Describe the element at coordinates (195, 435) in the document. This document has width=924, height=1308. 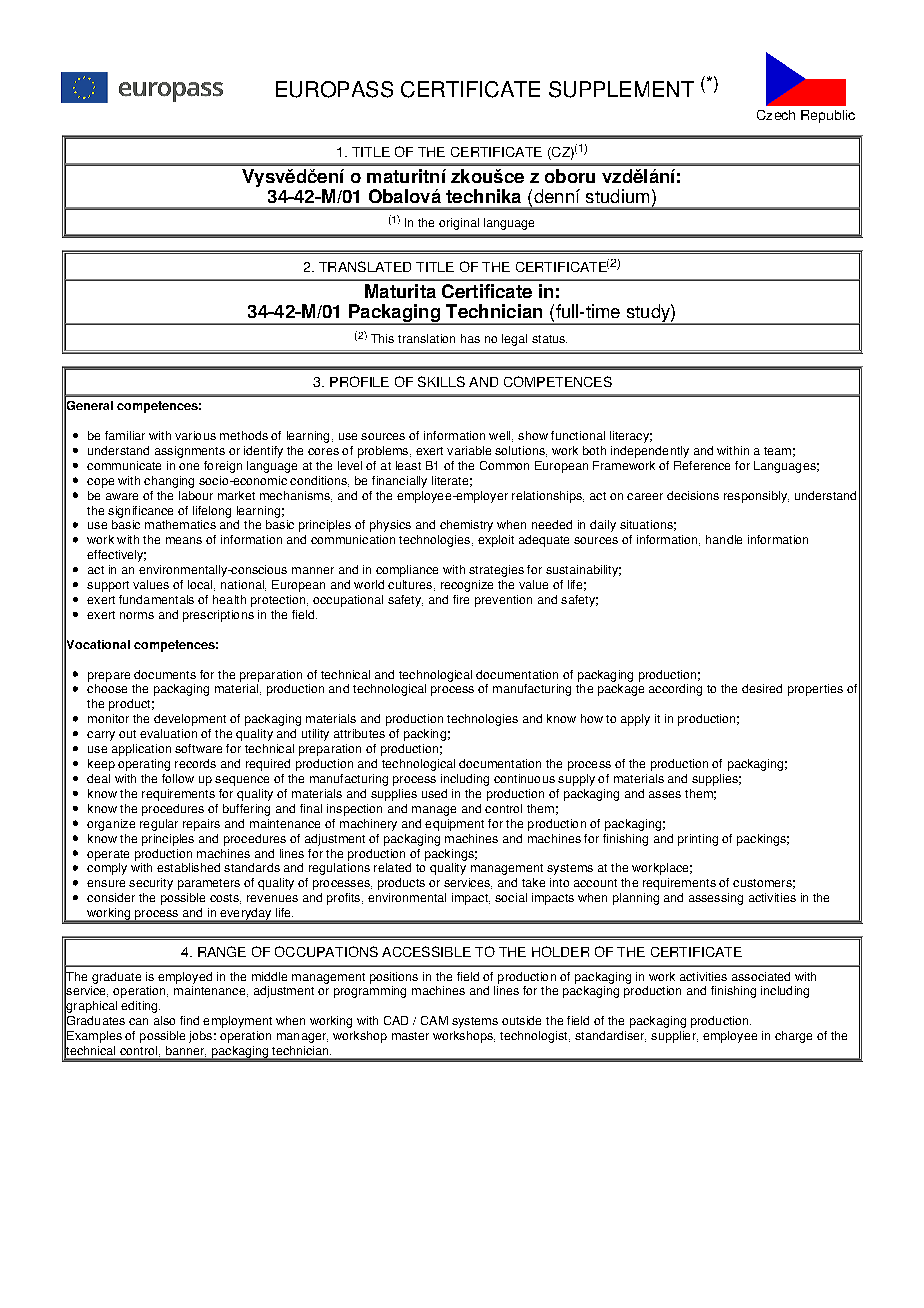
I see `various` at that location.
